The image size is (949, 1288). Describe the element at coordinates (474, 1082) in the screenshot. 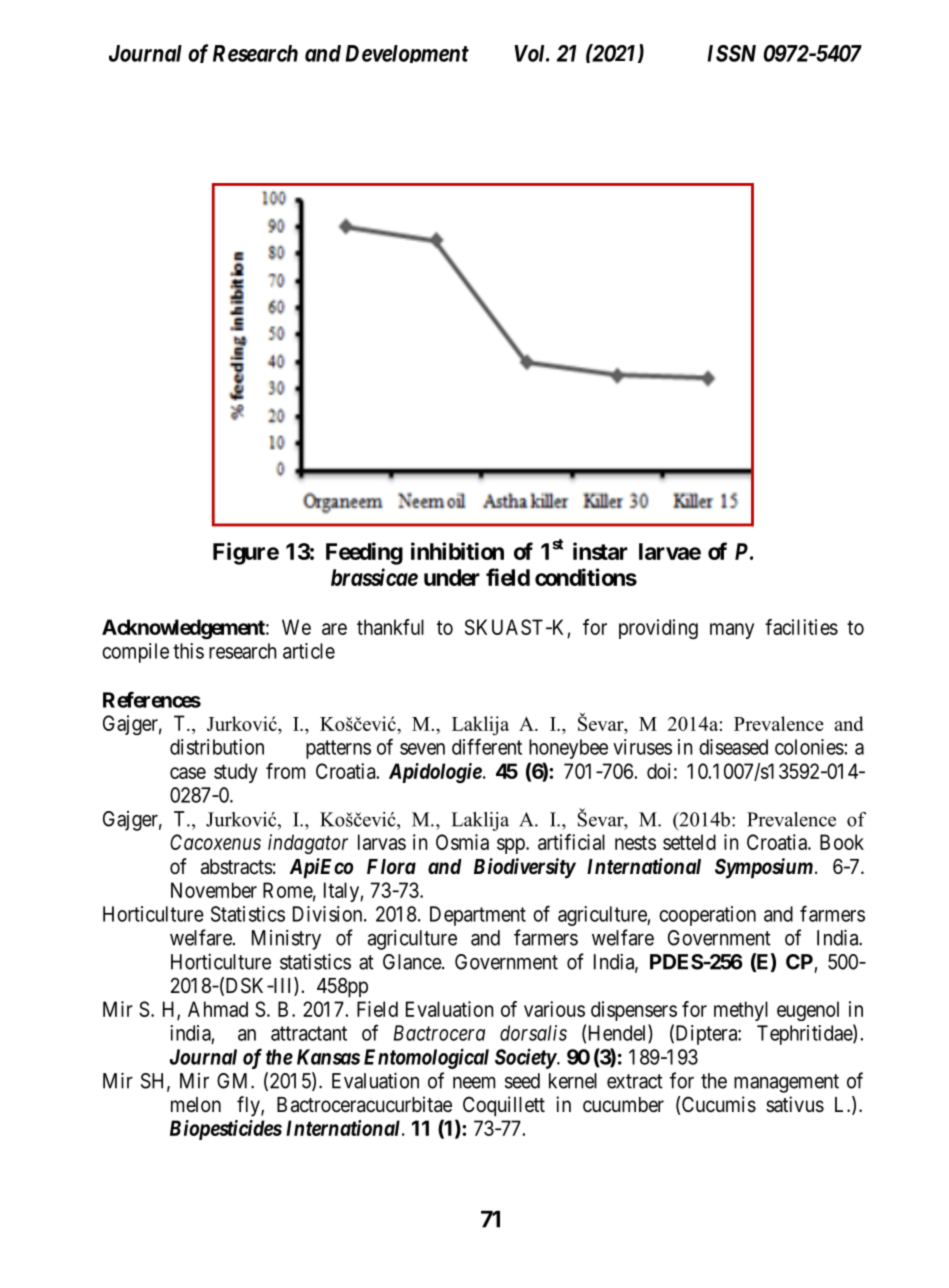

I see `neem` at that location.
